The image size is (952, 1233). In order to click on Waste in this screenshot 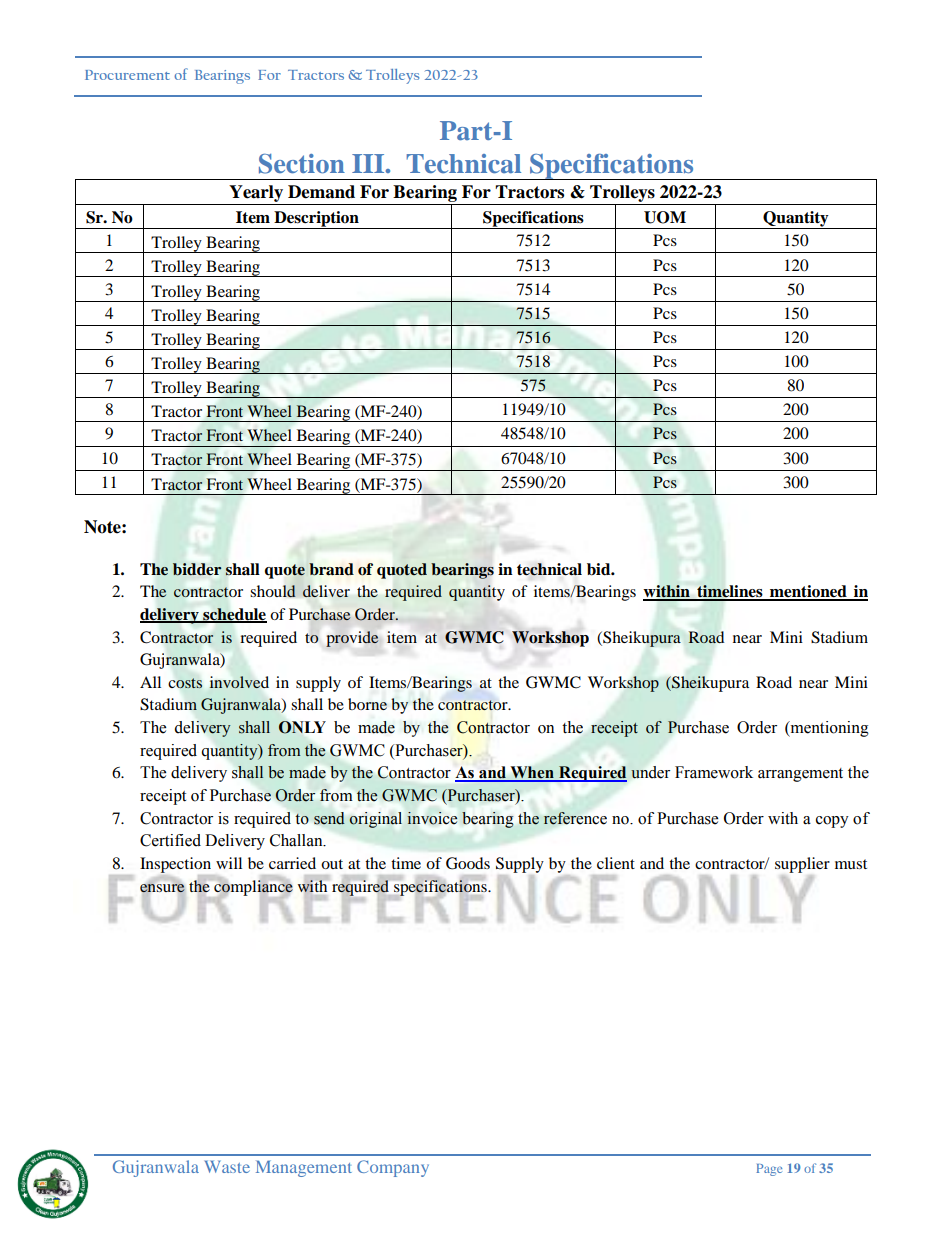, I will do `click(227, 1166)`.
